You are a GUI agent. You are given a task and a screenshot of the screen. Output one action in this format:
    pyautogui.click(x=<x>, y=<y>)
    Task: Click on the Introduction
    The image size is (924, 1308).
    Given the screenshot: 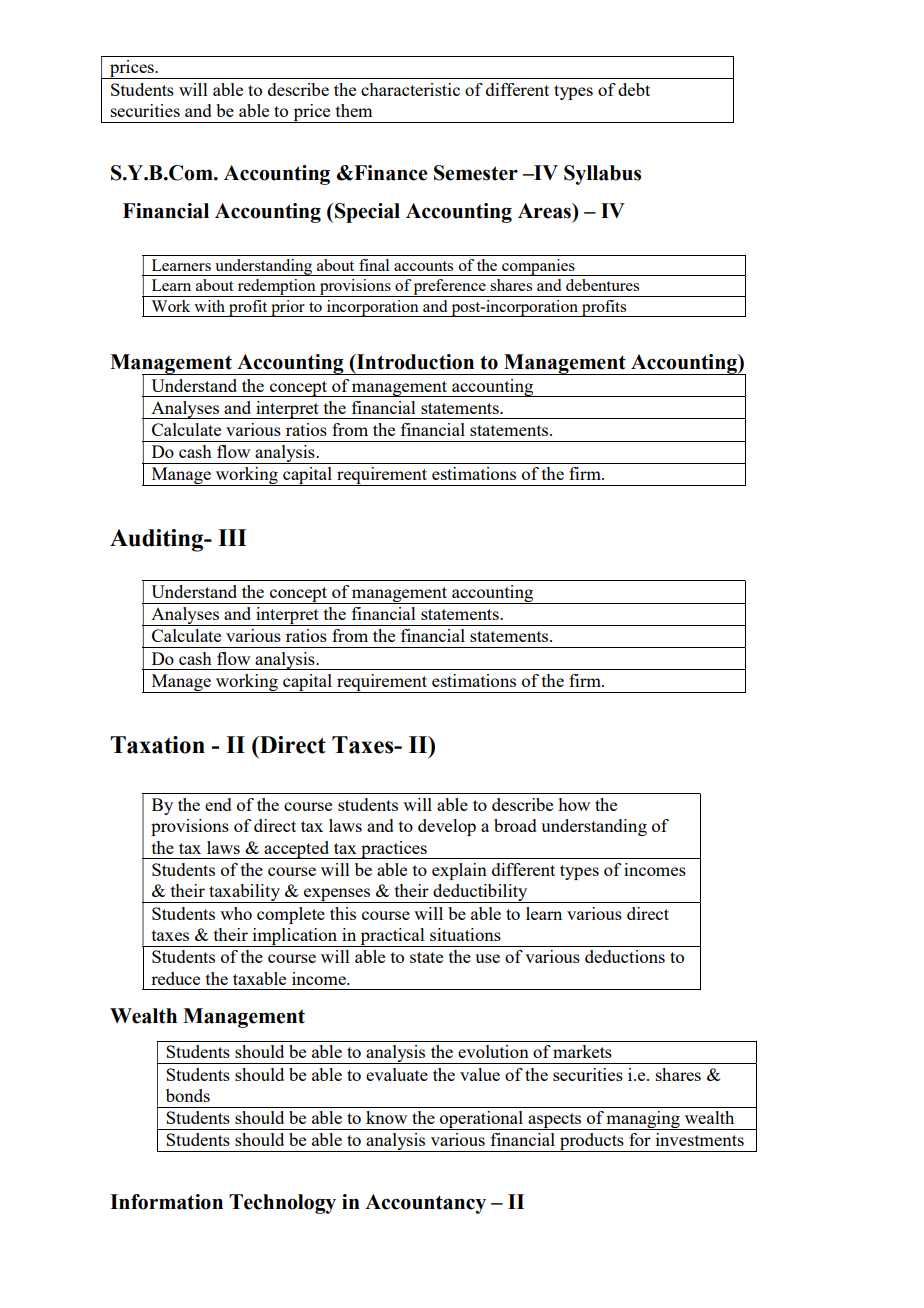 What is the action you would take?
    pyautogui.click(x=414, y=363)
